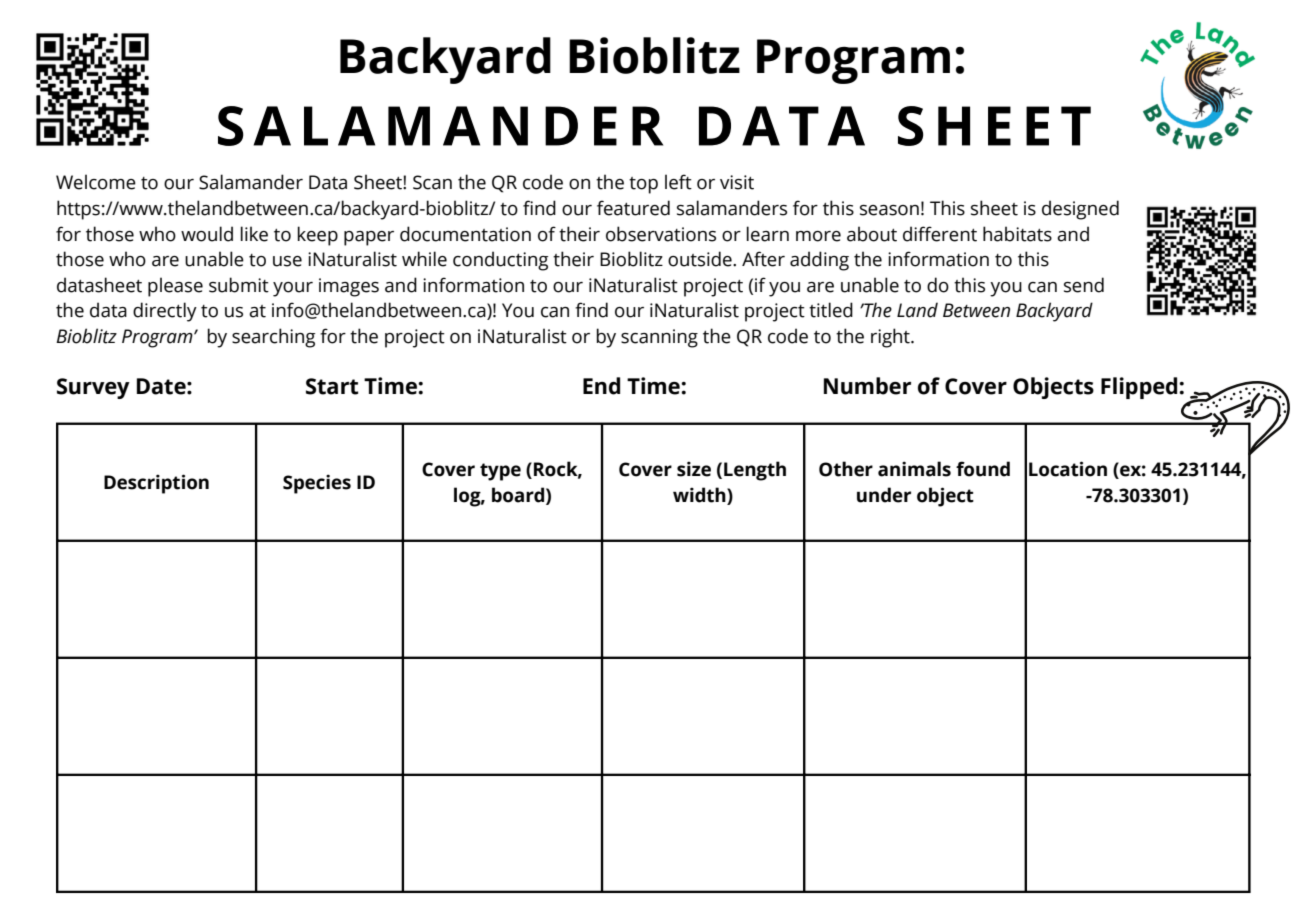 The width and height of the page is (1307, 924). I want to click on designed, so click(1080, 210).
